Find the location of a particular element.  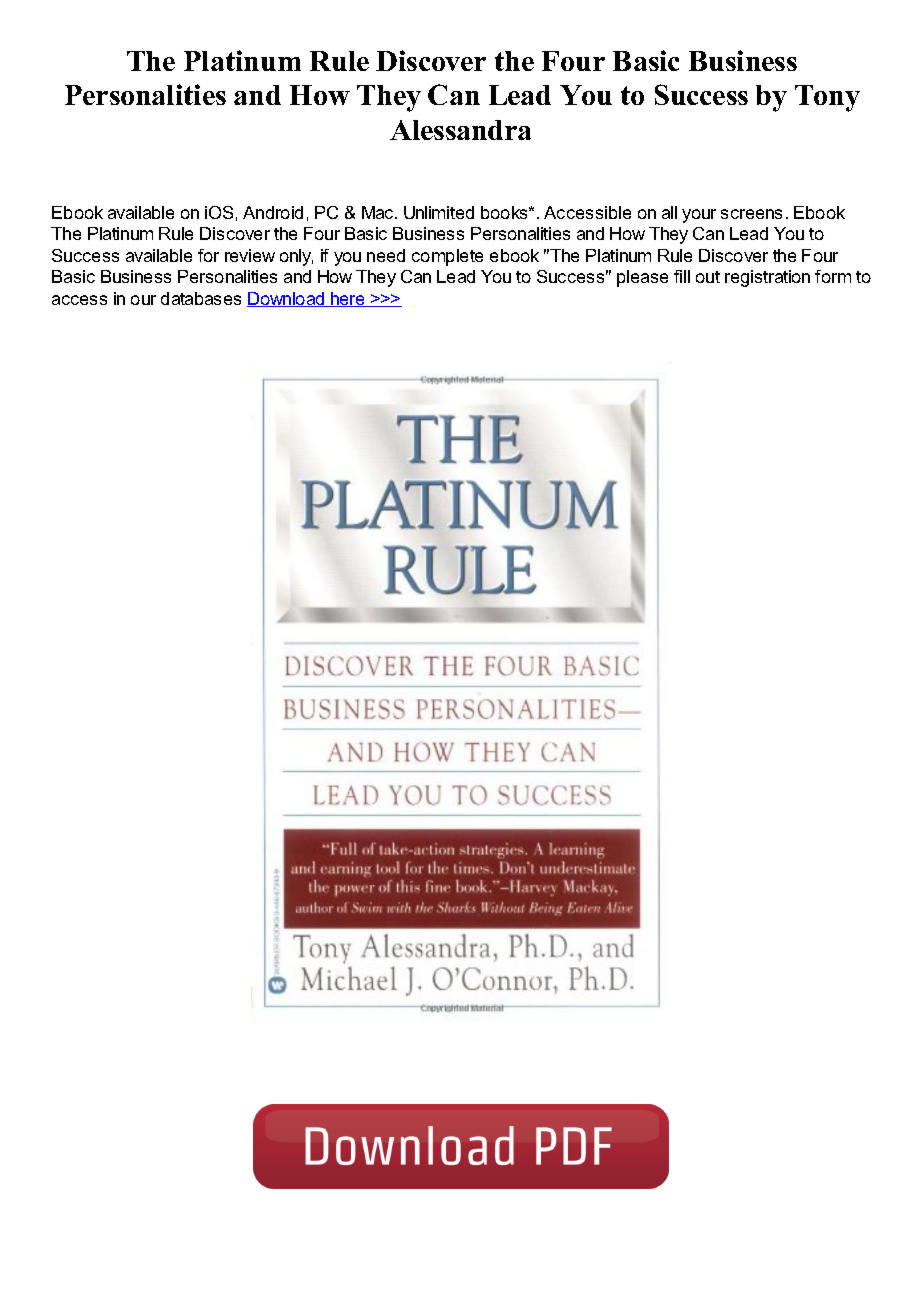

please is located at coordinates (642, 278).
